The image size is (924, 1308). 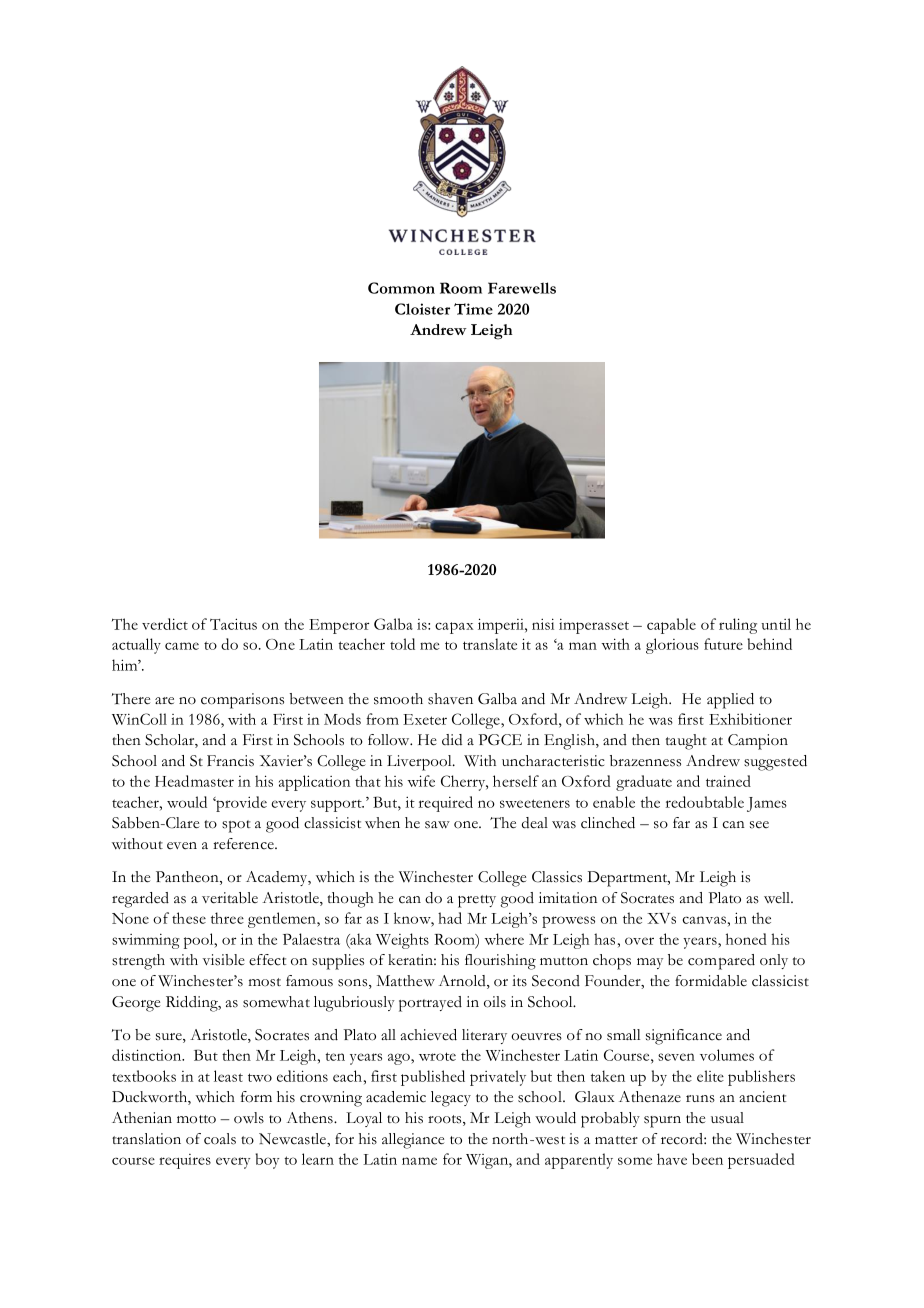 What do you see at coordinates (422, 309) in the page?
I see `Cloister` at bounding box center [422, 309].
